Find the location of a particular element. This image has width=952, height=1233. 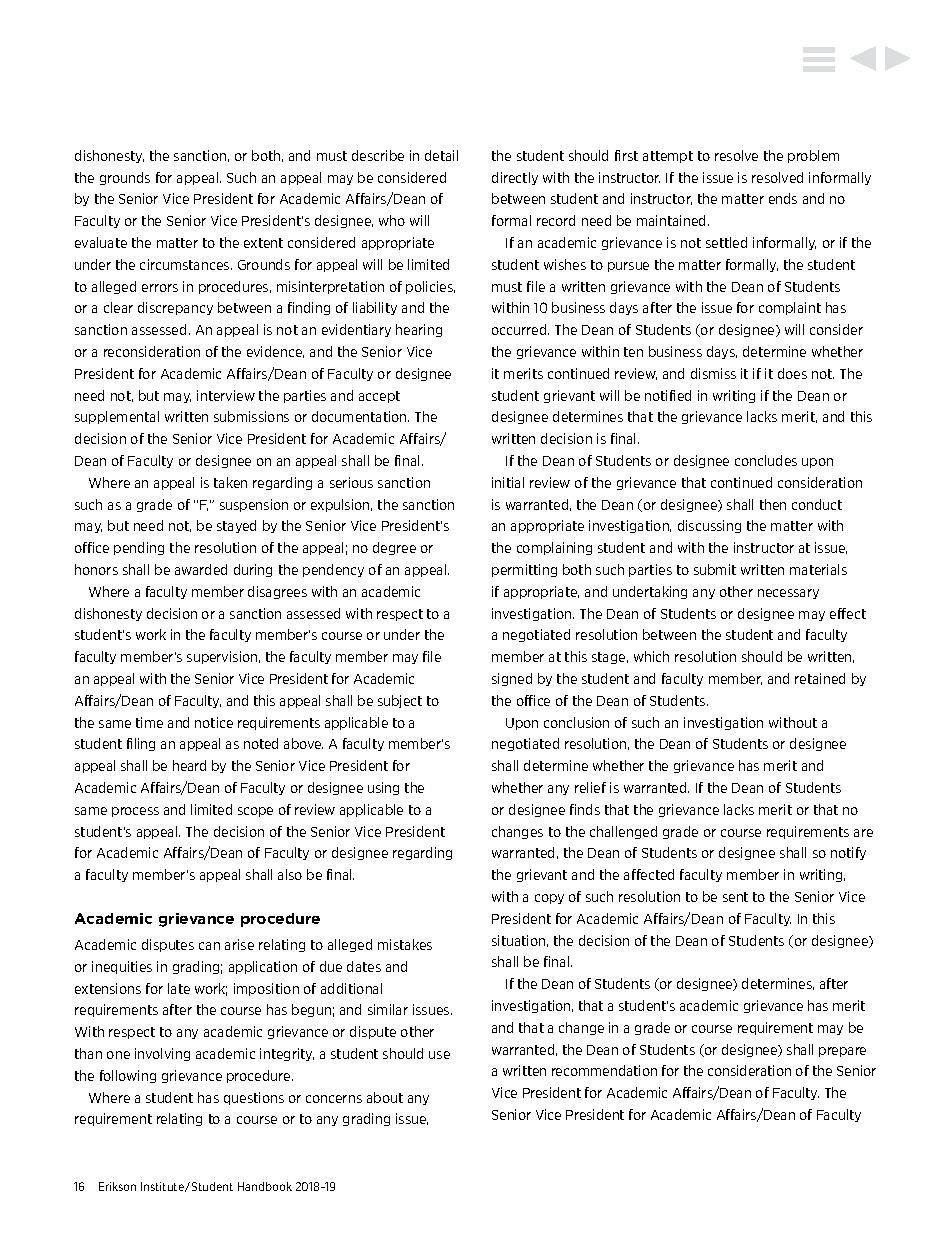

signed is located at coordinates (512, 679).
